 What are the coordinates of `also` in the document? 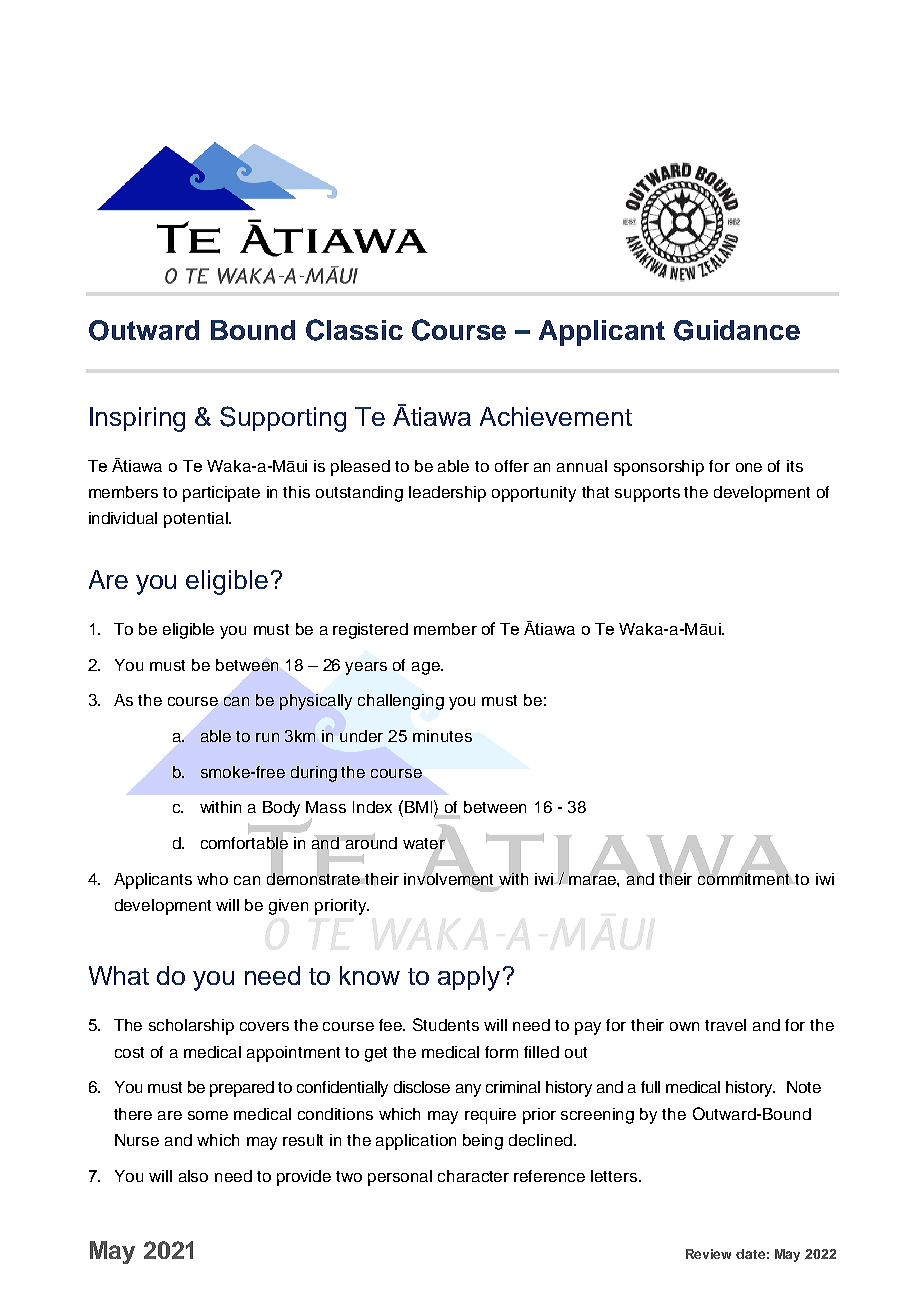 It's located at (193, 1176).
